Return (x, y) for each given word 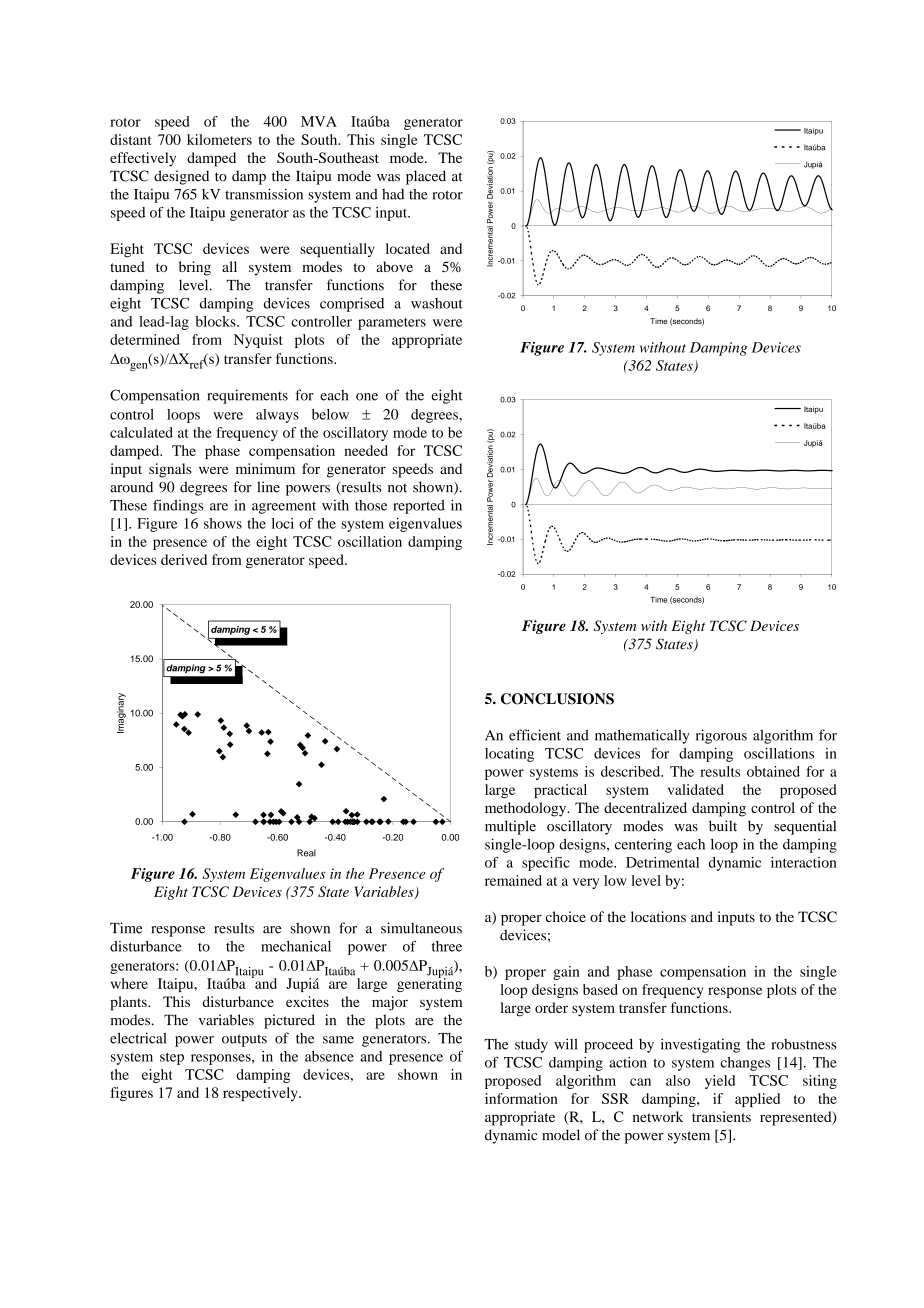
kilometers (219, 139)
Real (306, 853)
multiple (510, 827)
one (367, 397)
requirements (247, 396)
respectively (261, 1094)
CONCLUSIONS (557, 699)
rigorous (721, 736)
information (521, 1098)
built (723, 826)
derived (184, 559)
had (393, 194)
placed (426, 177)
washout (437, 303)
